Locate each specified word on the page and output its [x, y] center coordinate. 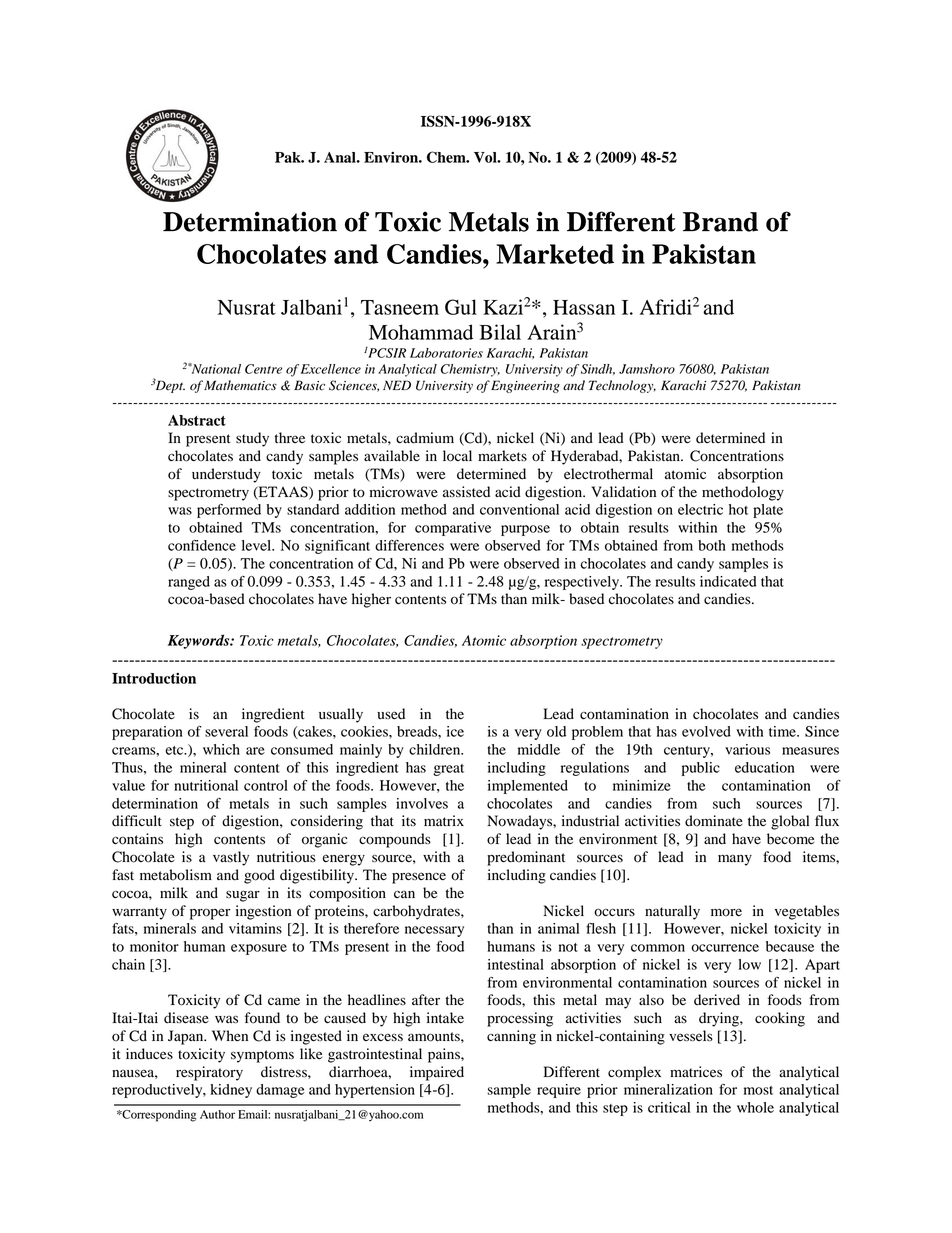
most [758, 1090]
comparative [453, 529]
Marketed [555, 254]
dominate [714, 821]
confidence [202, 545]
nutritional [206, 785]
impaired [437, 1073]
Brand [720, 222]
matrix [444, 820]
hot [738, 509]
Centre [263, 369]
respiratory [209, 1073]
